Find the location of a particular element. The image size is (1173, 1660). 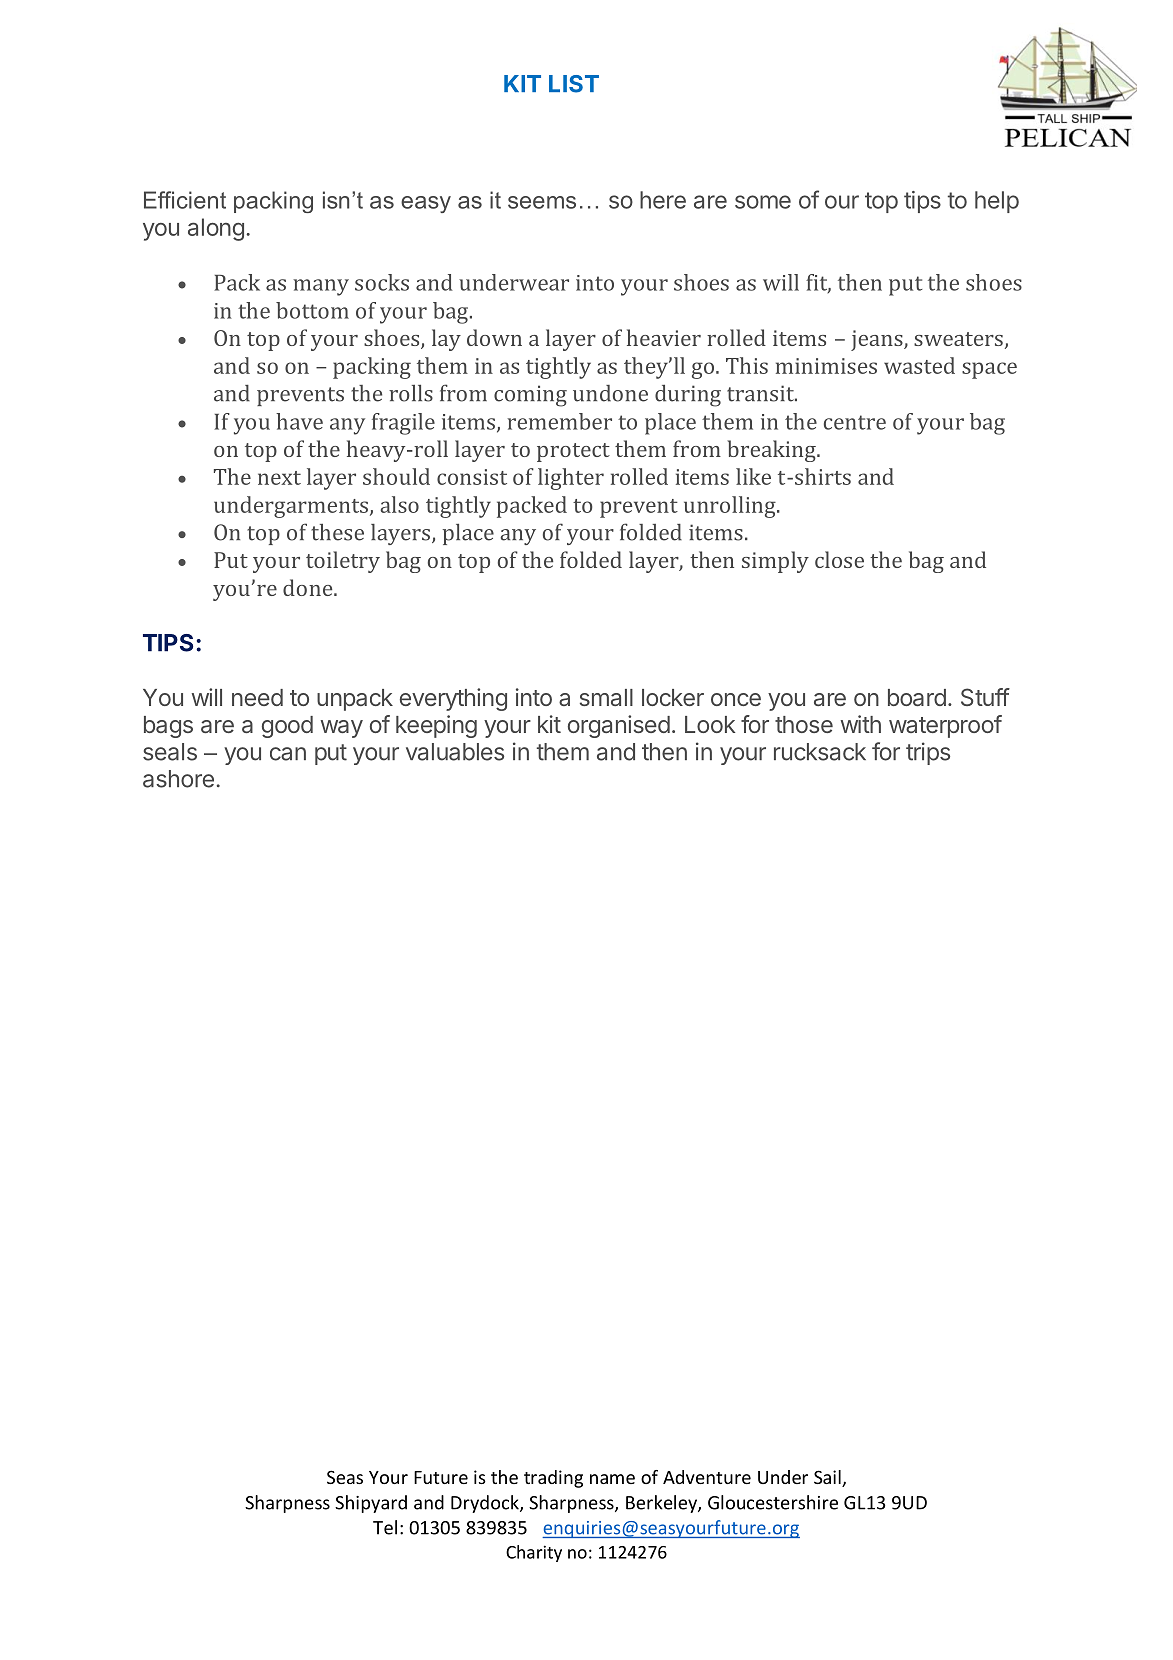

can is located at coordinates (288, 754).
